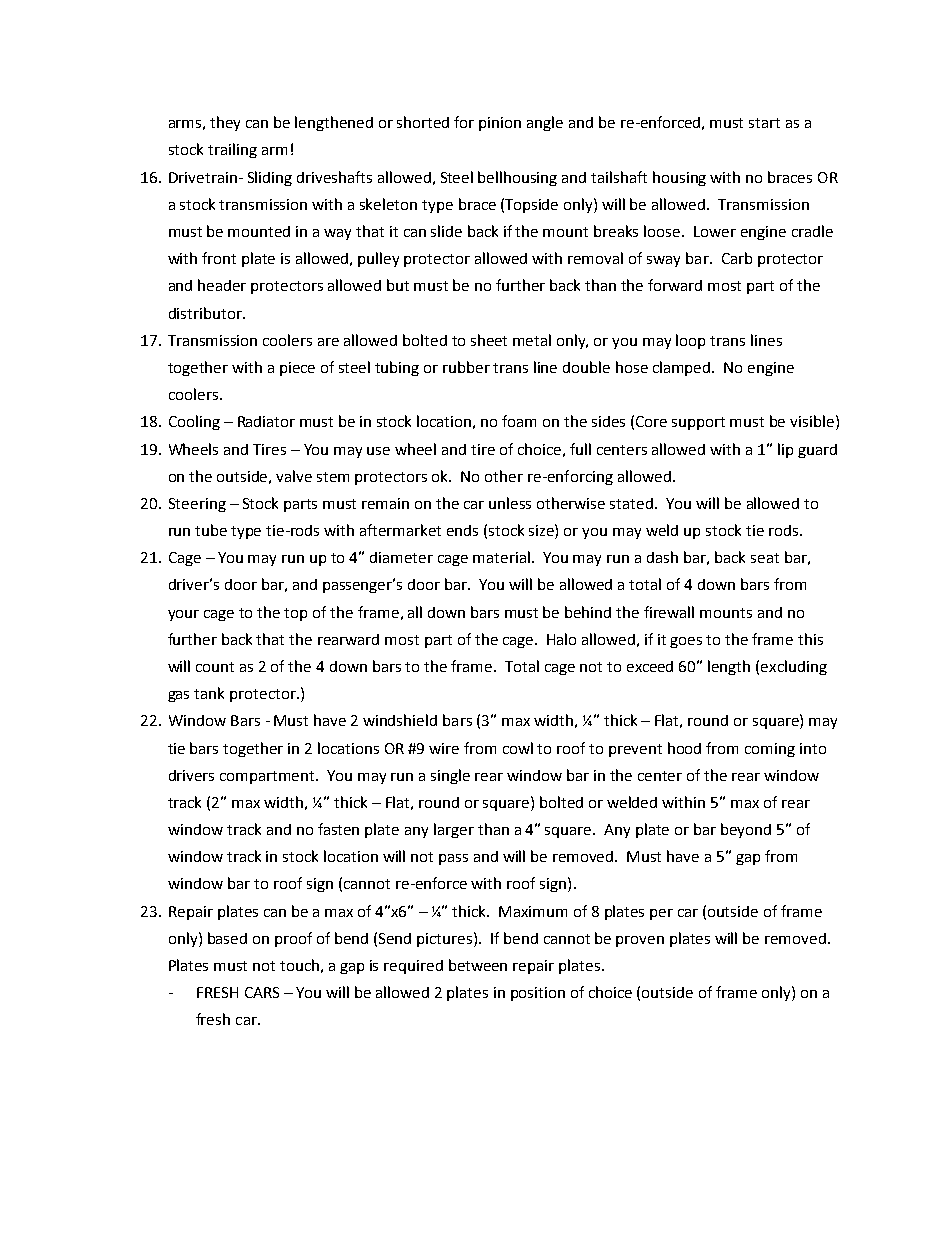  Describe the element at coordinates (794, 667) in the screenshot. I see `excluding` at that location.
